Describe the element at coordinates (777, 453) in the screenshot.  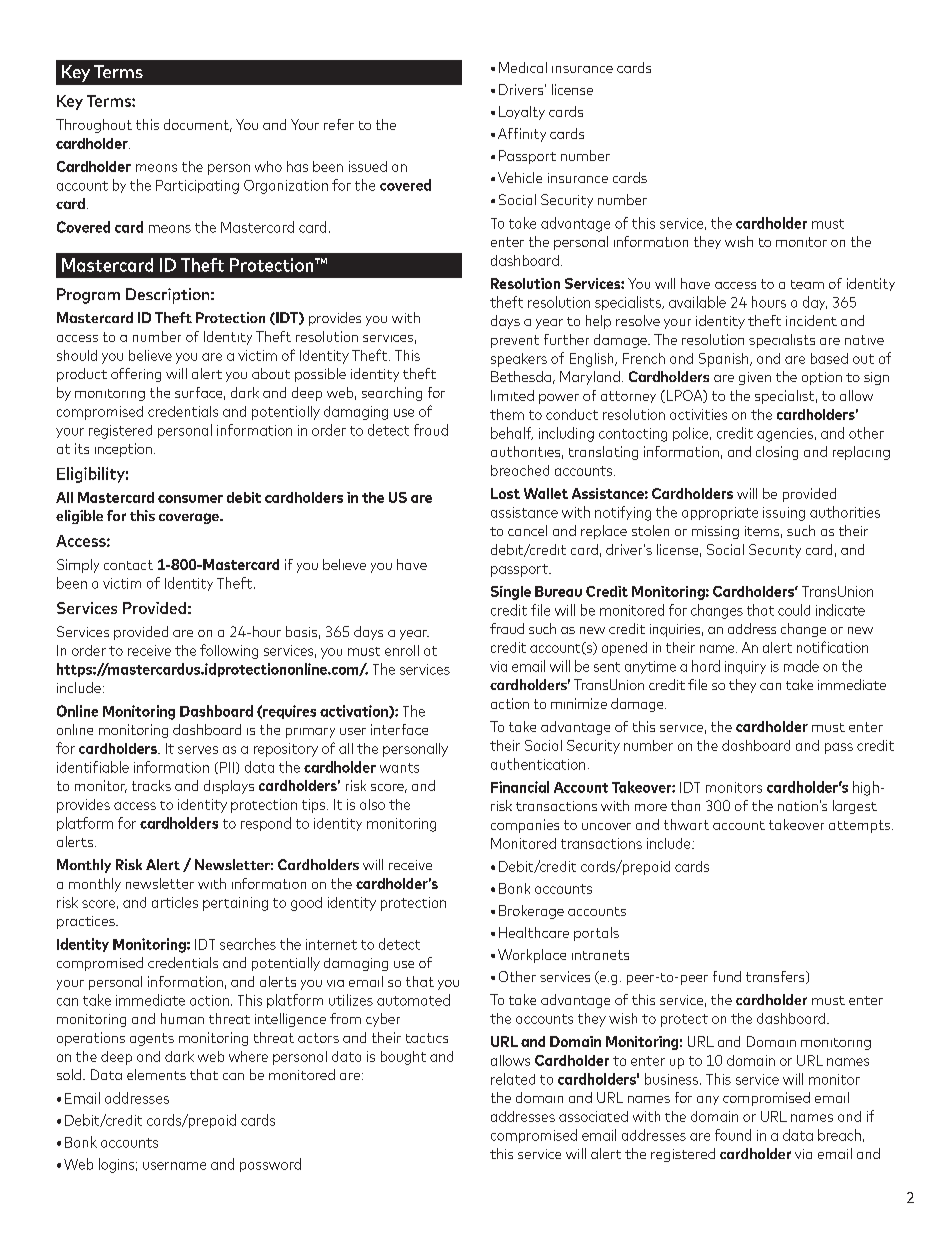
I see `closing` at that location.
